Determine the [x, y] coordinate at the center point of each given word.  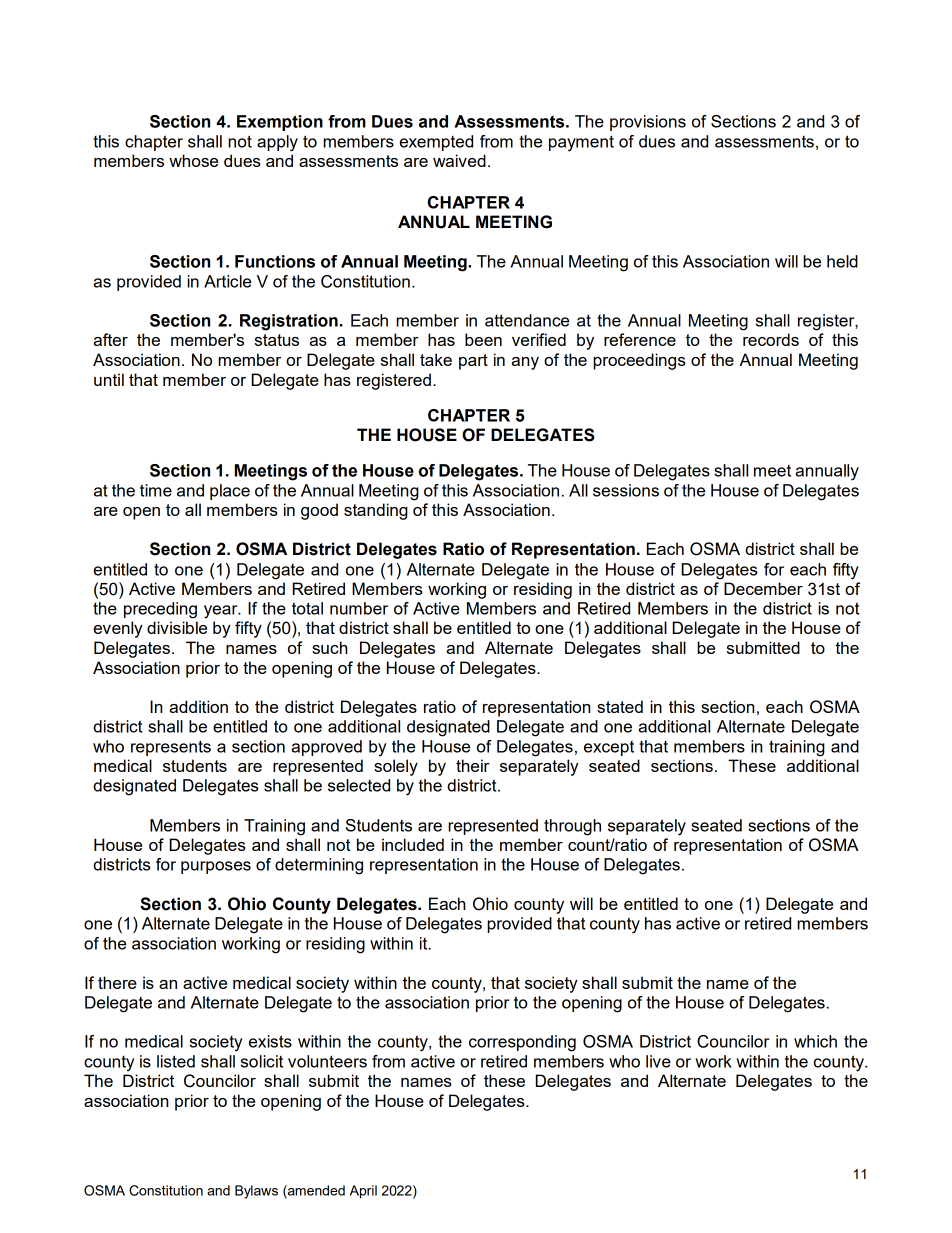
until [109, 379]
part [473, 362]
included [413, 844]
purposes [216, 867]
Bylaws [256, 1192]
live [658, 1061]
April [363, 1192]
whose [193, 160]
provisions [648, 123]
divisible [177, 627]
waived [459, 160]
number [359, 608]
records [771, 339]
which [815, 1041]
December [763, 588]
